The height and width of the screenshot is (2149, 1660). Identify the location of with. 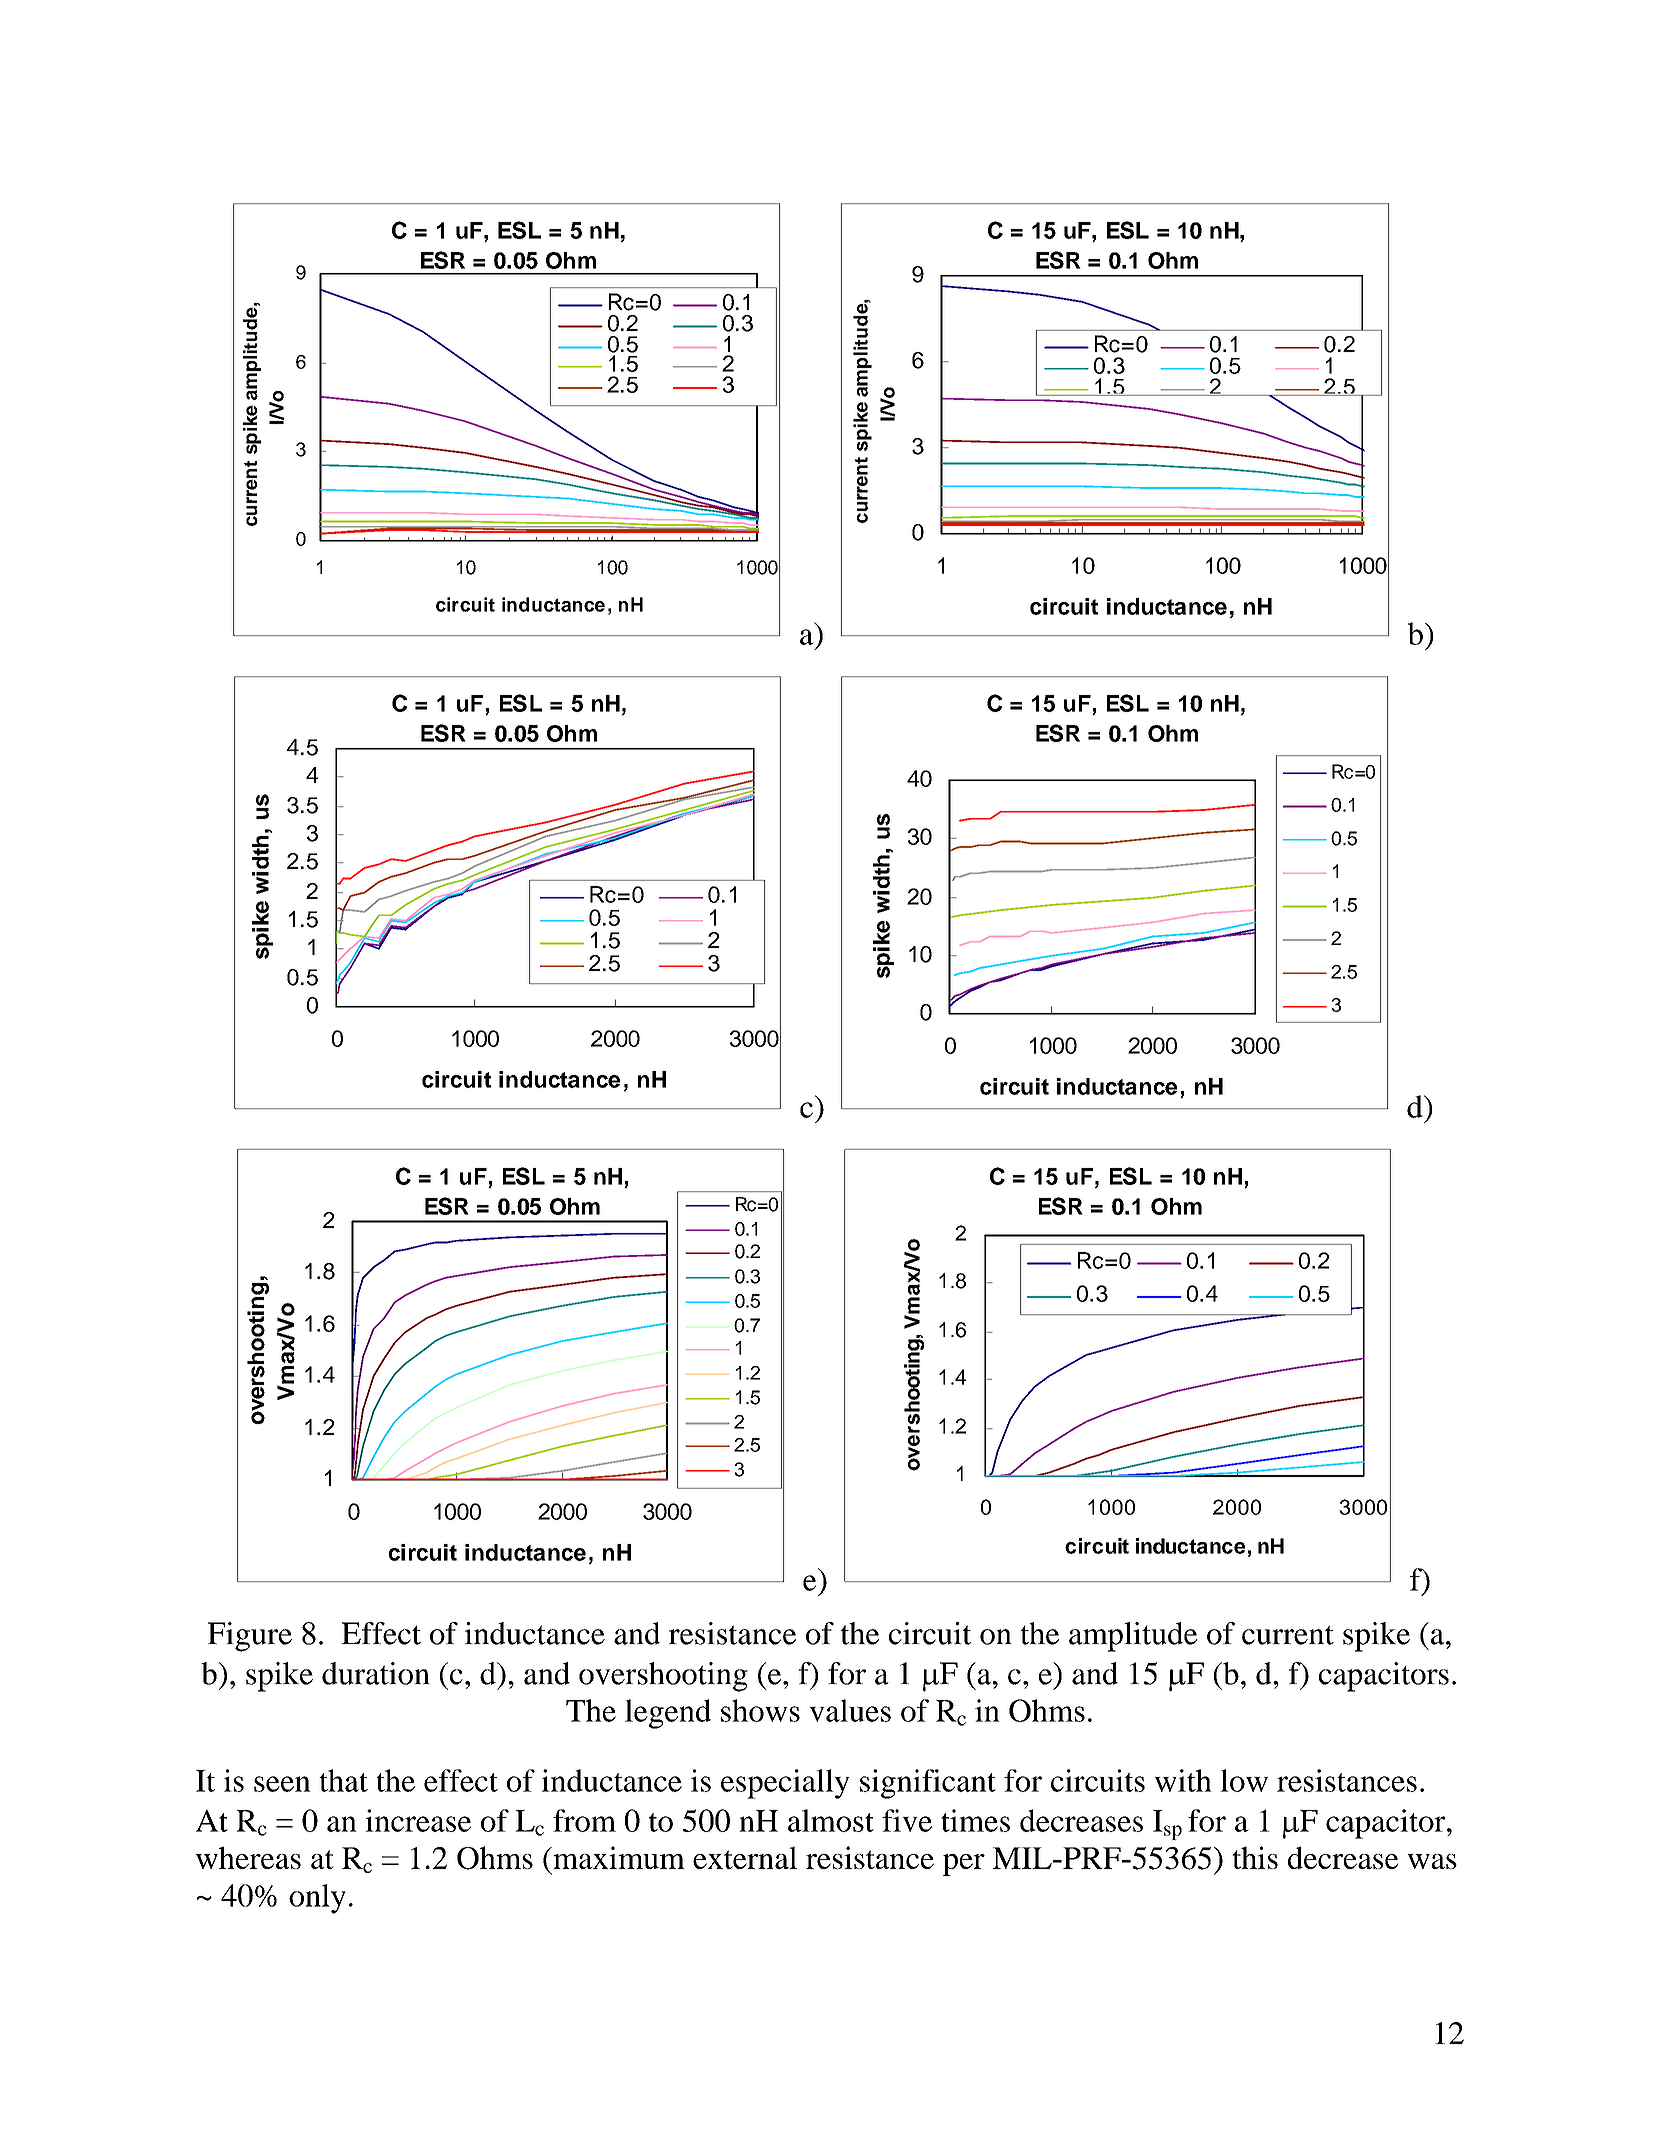
(1183, 1780).
